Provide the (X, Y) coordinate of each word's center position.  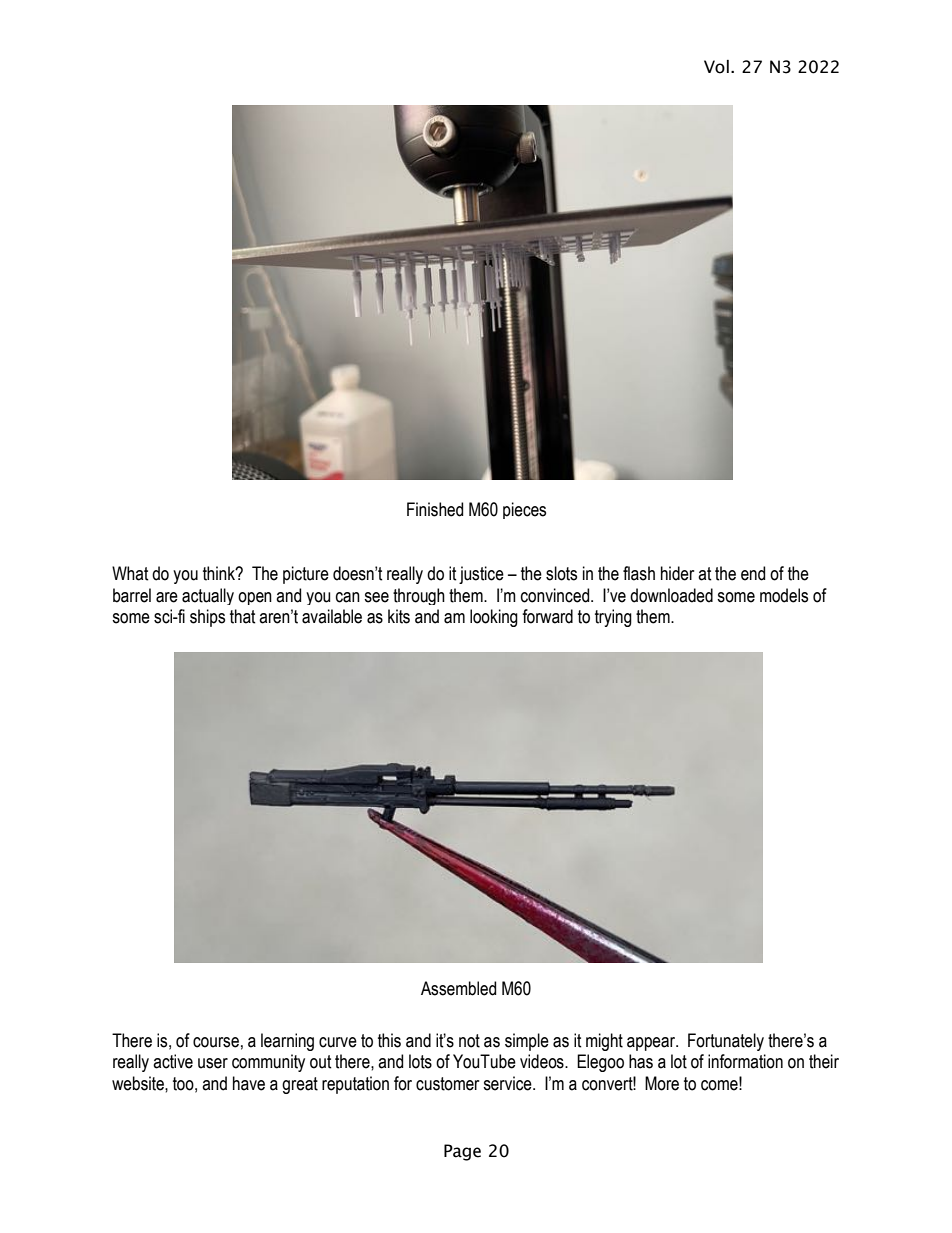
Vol (716, 67)
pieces (524, 510)
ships (207, 618)
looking (494, 618)
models (784, 595)
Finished (435, 509)
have (249, 1083)
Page (462, 1152)
